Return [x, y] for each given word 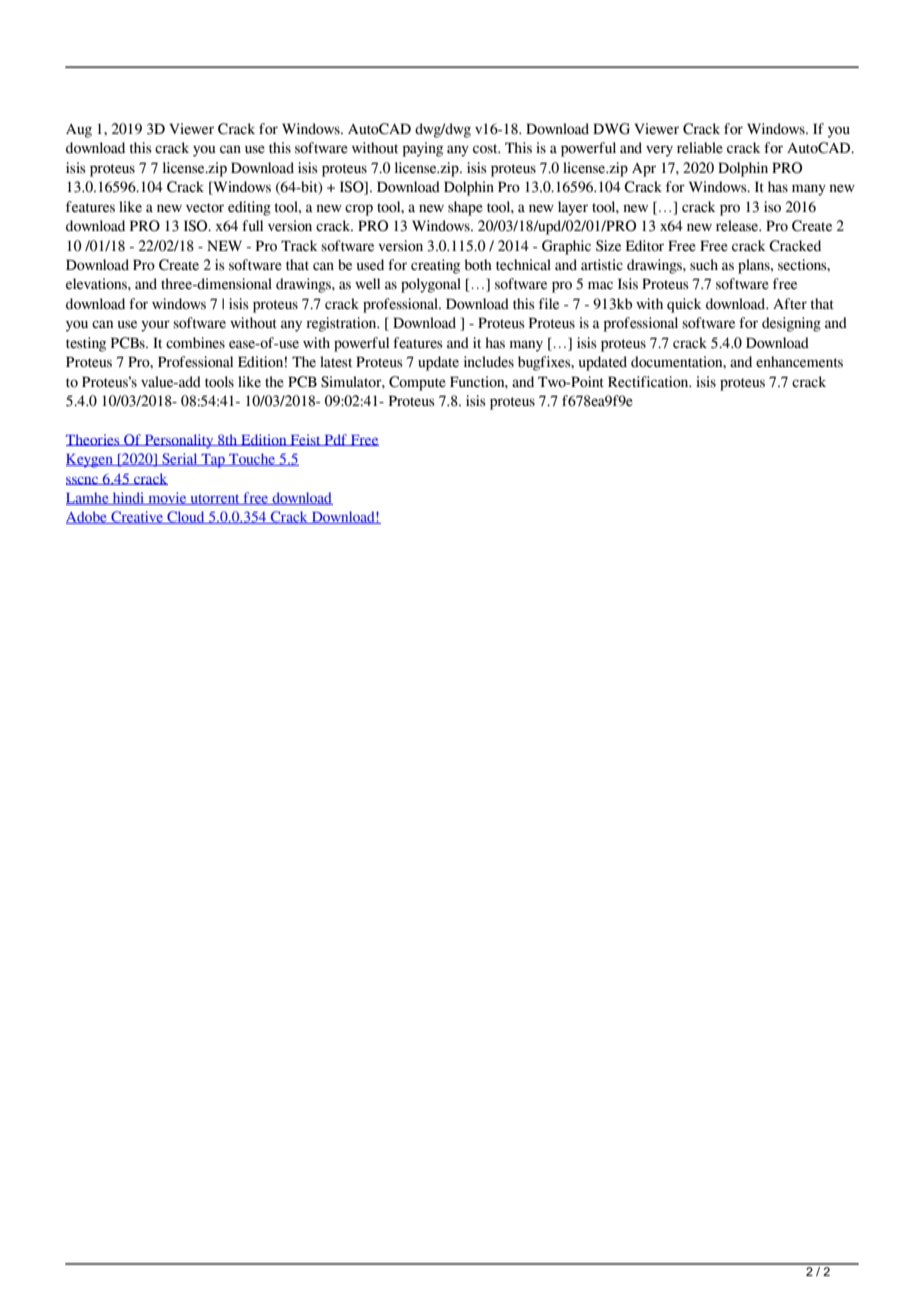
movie [167, 498]
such [704, 265]
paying [423, 149]
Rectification [649, 382]
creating [435, 266]
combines [195, 343]
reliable [700, 148]
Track [299, 246]
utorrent [215, 499]
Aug [79, 131]
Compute [417, 383]
